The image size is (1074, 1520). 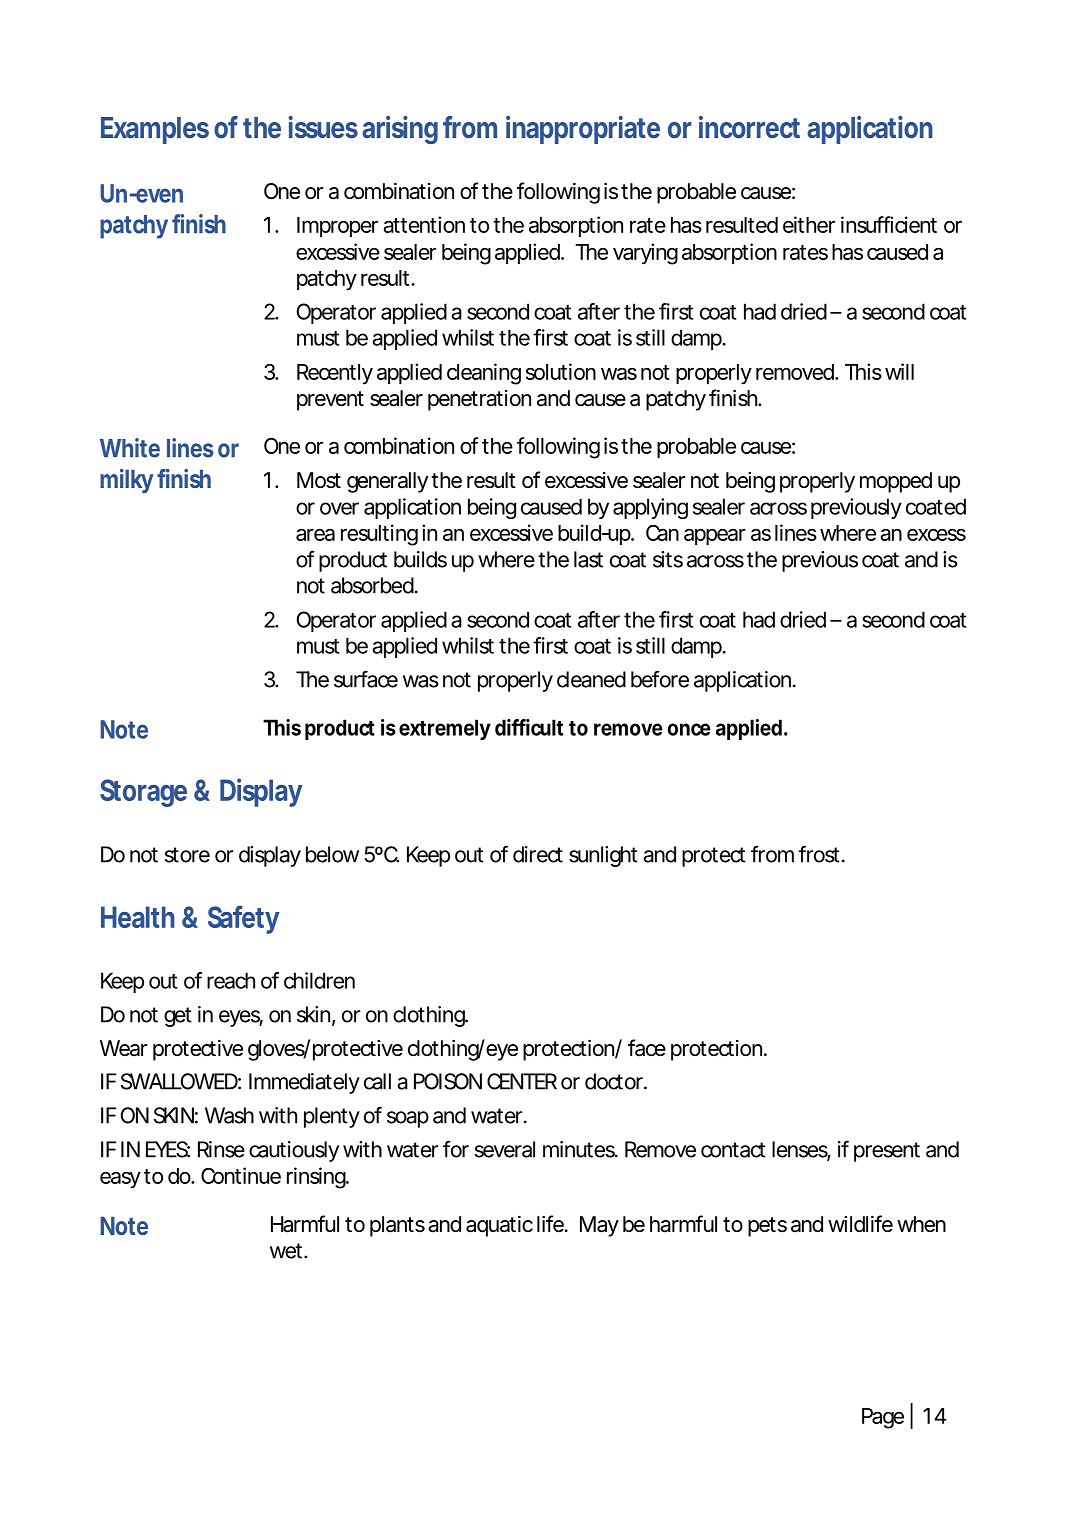 What do you see at coordinates (883, 1418) in the screenshot?
I see `Page` at bounding box center [883, 1418].
